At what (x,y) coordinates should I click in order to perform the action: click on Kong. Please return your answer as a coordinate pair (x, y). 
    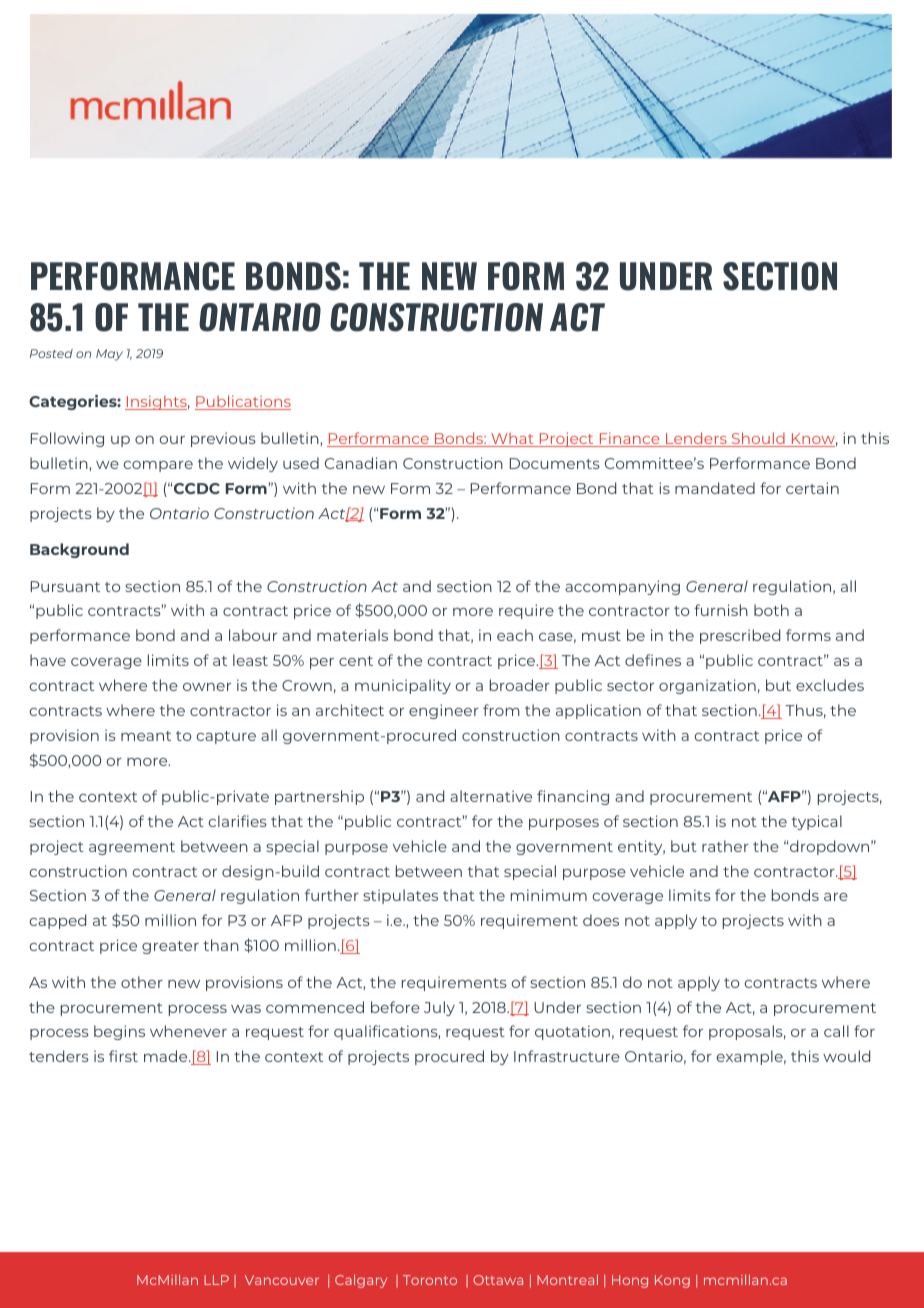
    Looking at the image, I should click on (672, 1281).
